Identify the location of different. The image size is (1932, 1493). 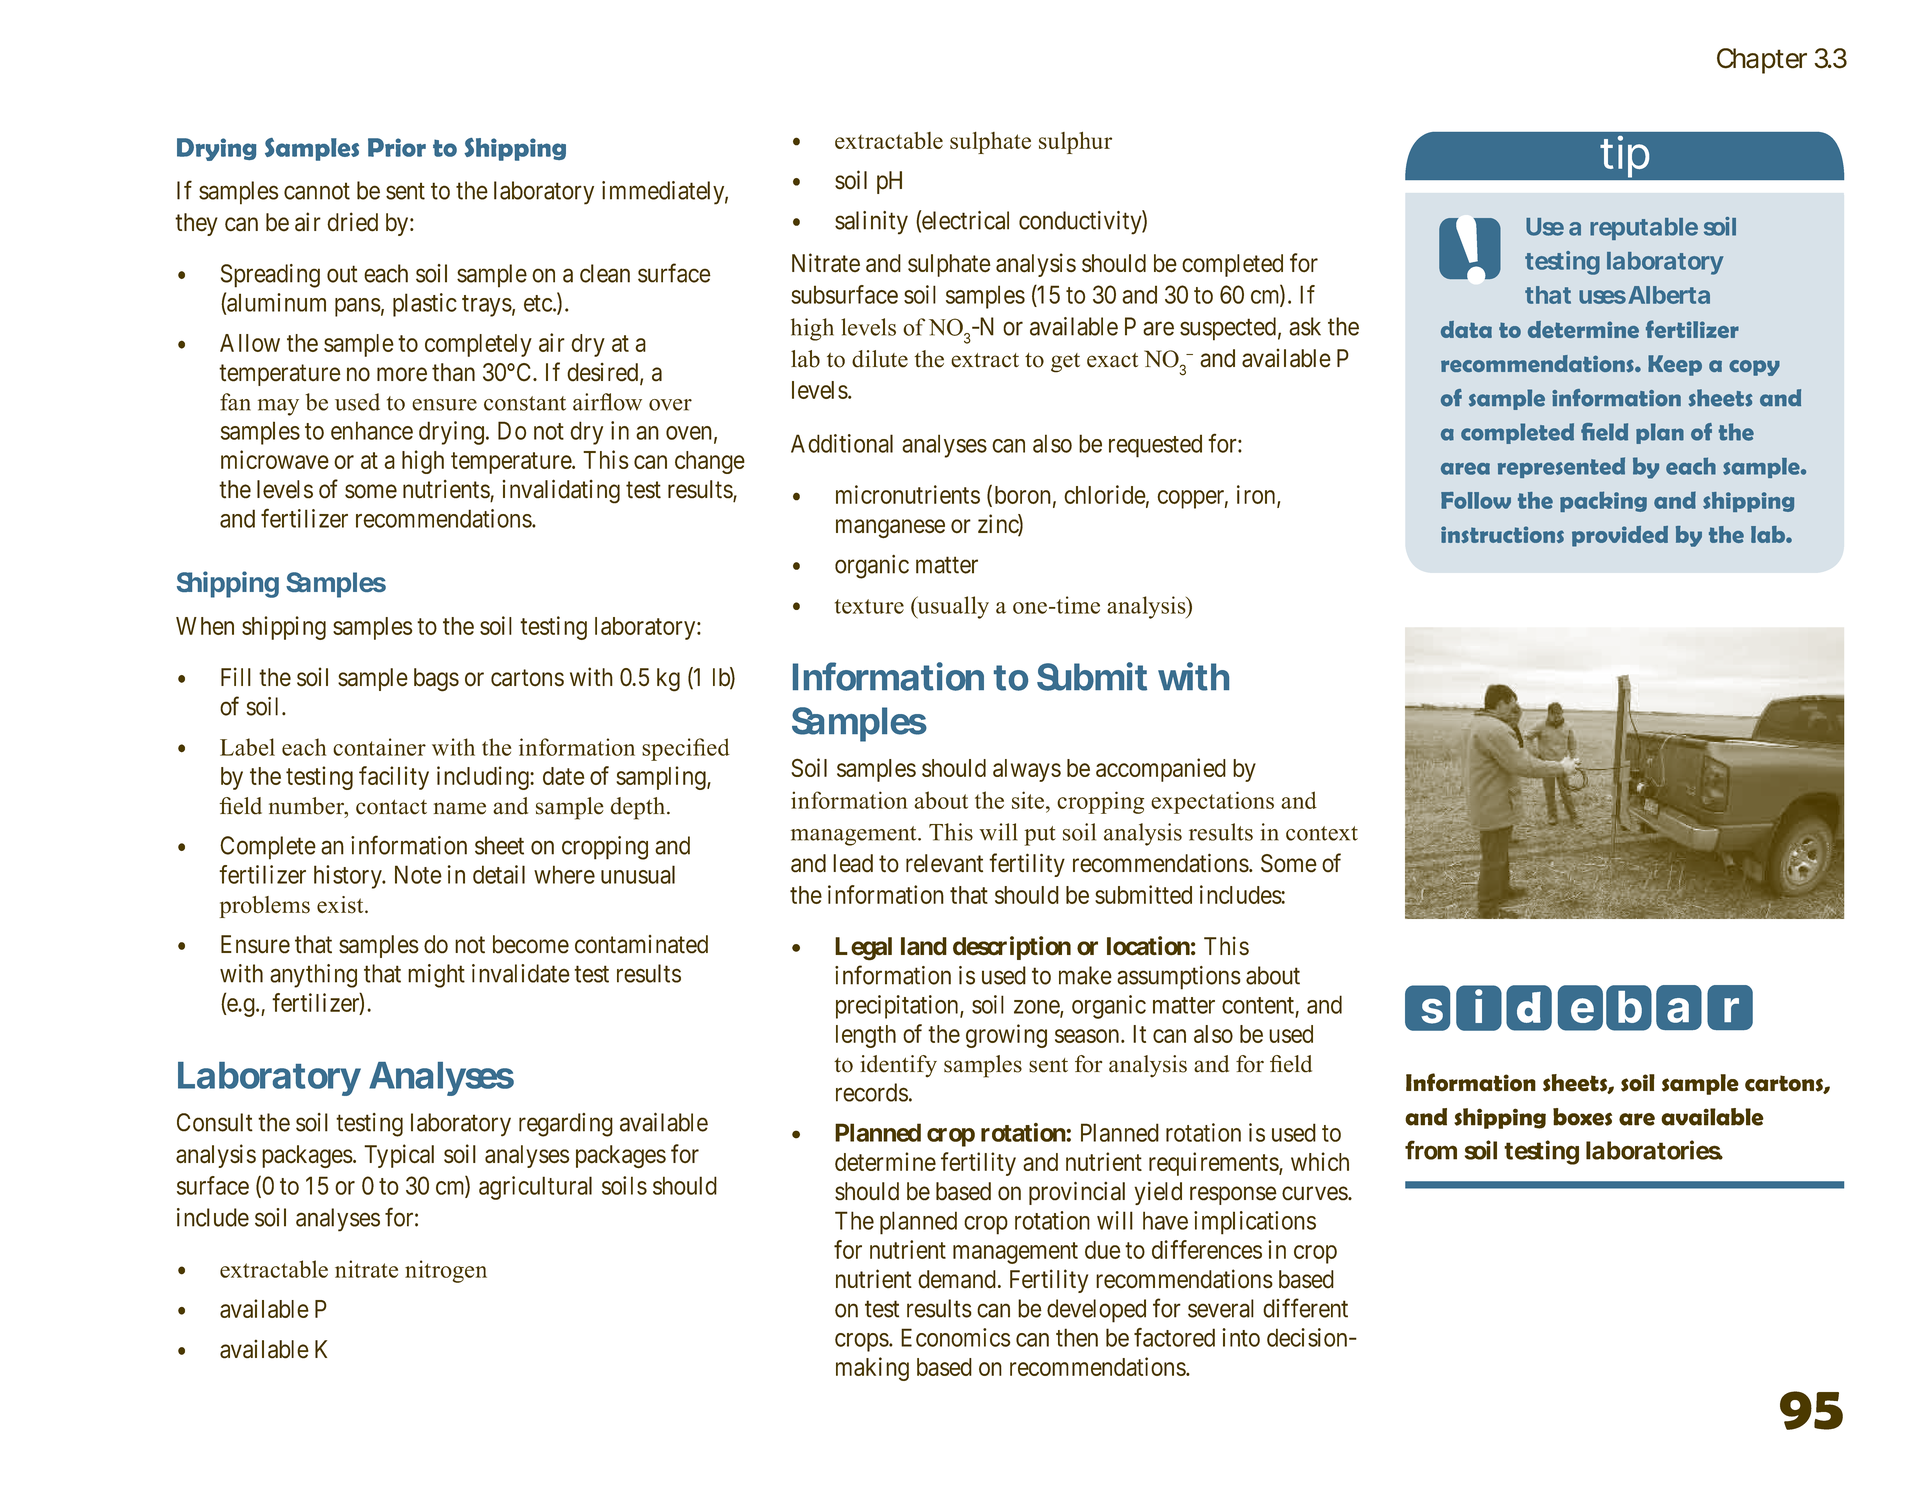
(1305, 1308).
